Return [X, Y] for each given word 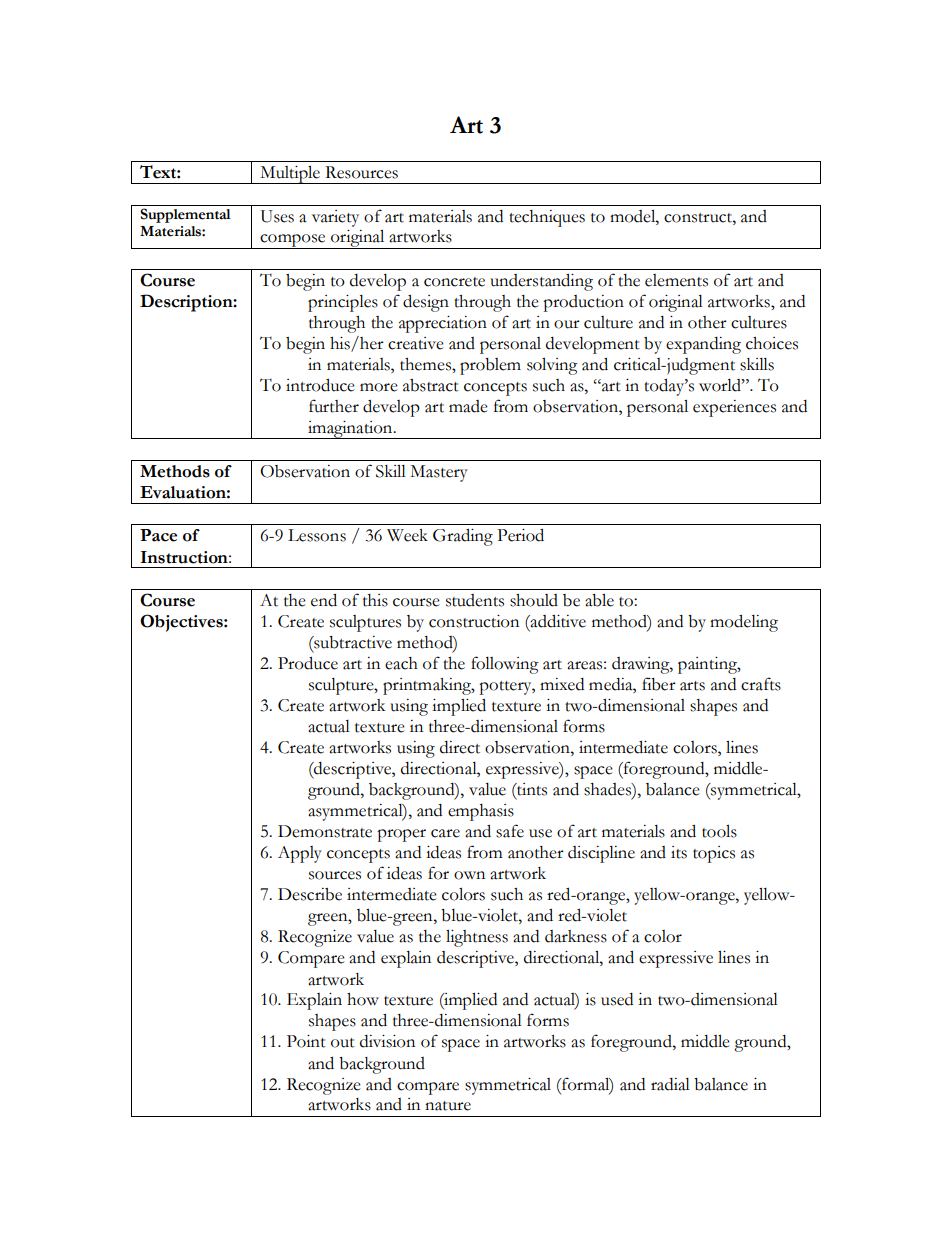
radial [670, 1084]
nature [448, 1106]
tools [719, 831]
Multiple [290, 175]
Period [520, 535]
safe [510, 831]
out [343, 1043]
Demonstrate [325, 831]
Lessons [317, 535]
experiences [734, 408]
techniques [547, 218]
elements [676, 280]
